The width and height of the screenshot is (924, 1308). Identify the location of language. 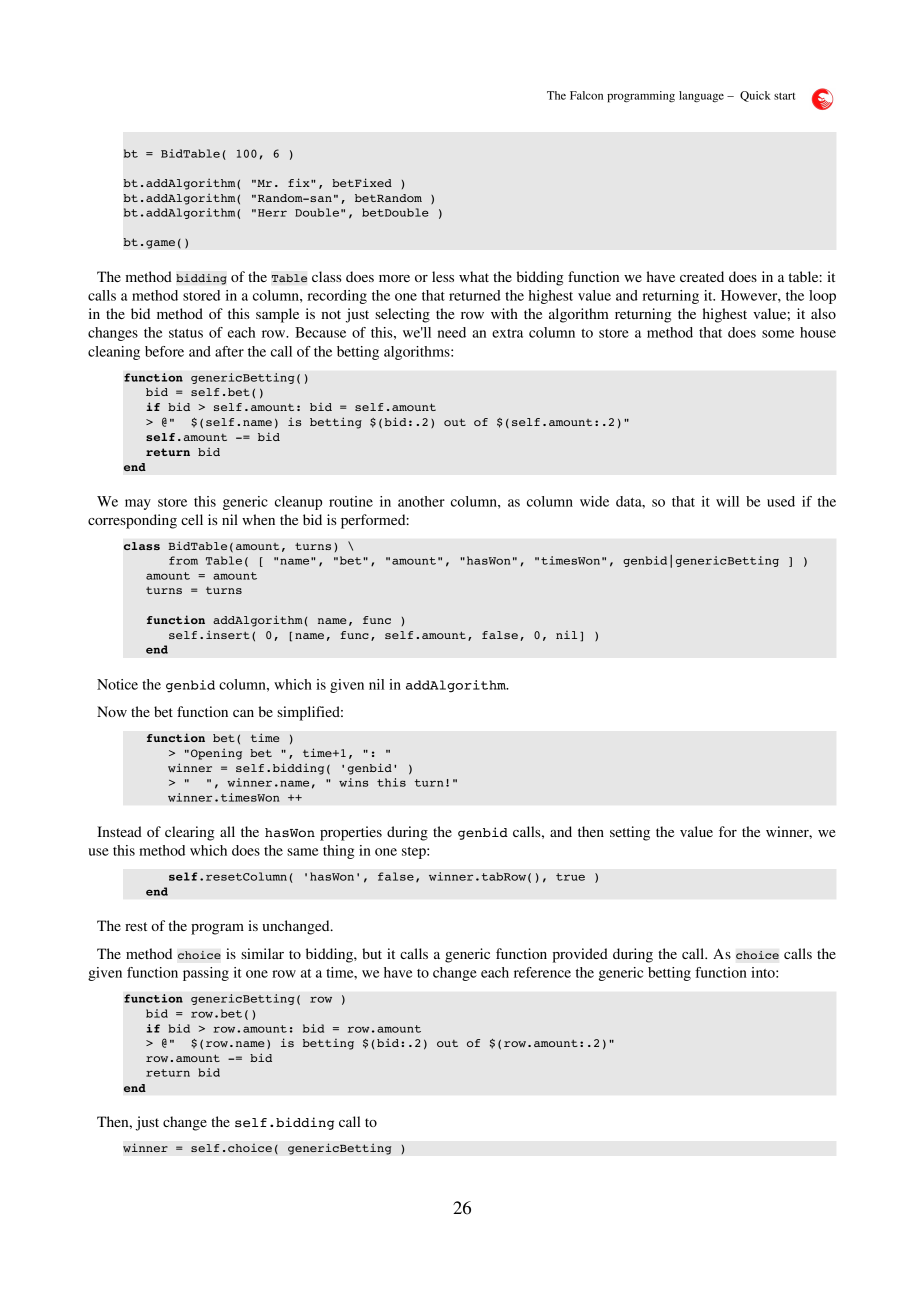
(701, 97).
